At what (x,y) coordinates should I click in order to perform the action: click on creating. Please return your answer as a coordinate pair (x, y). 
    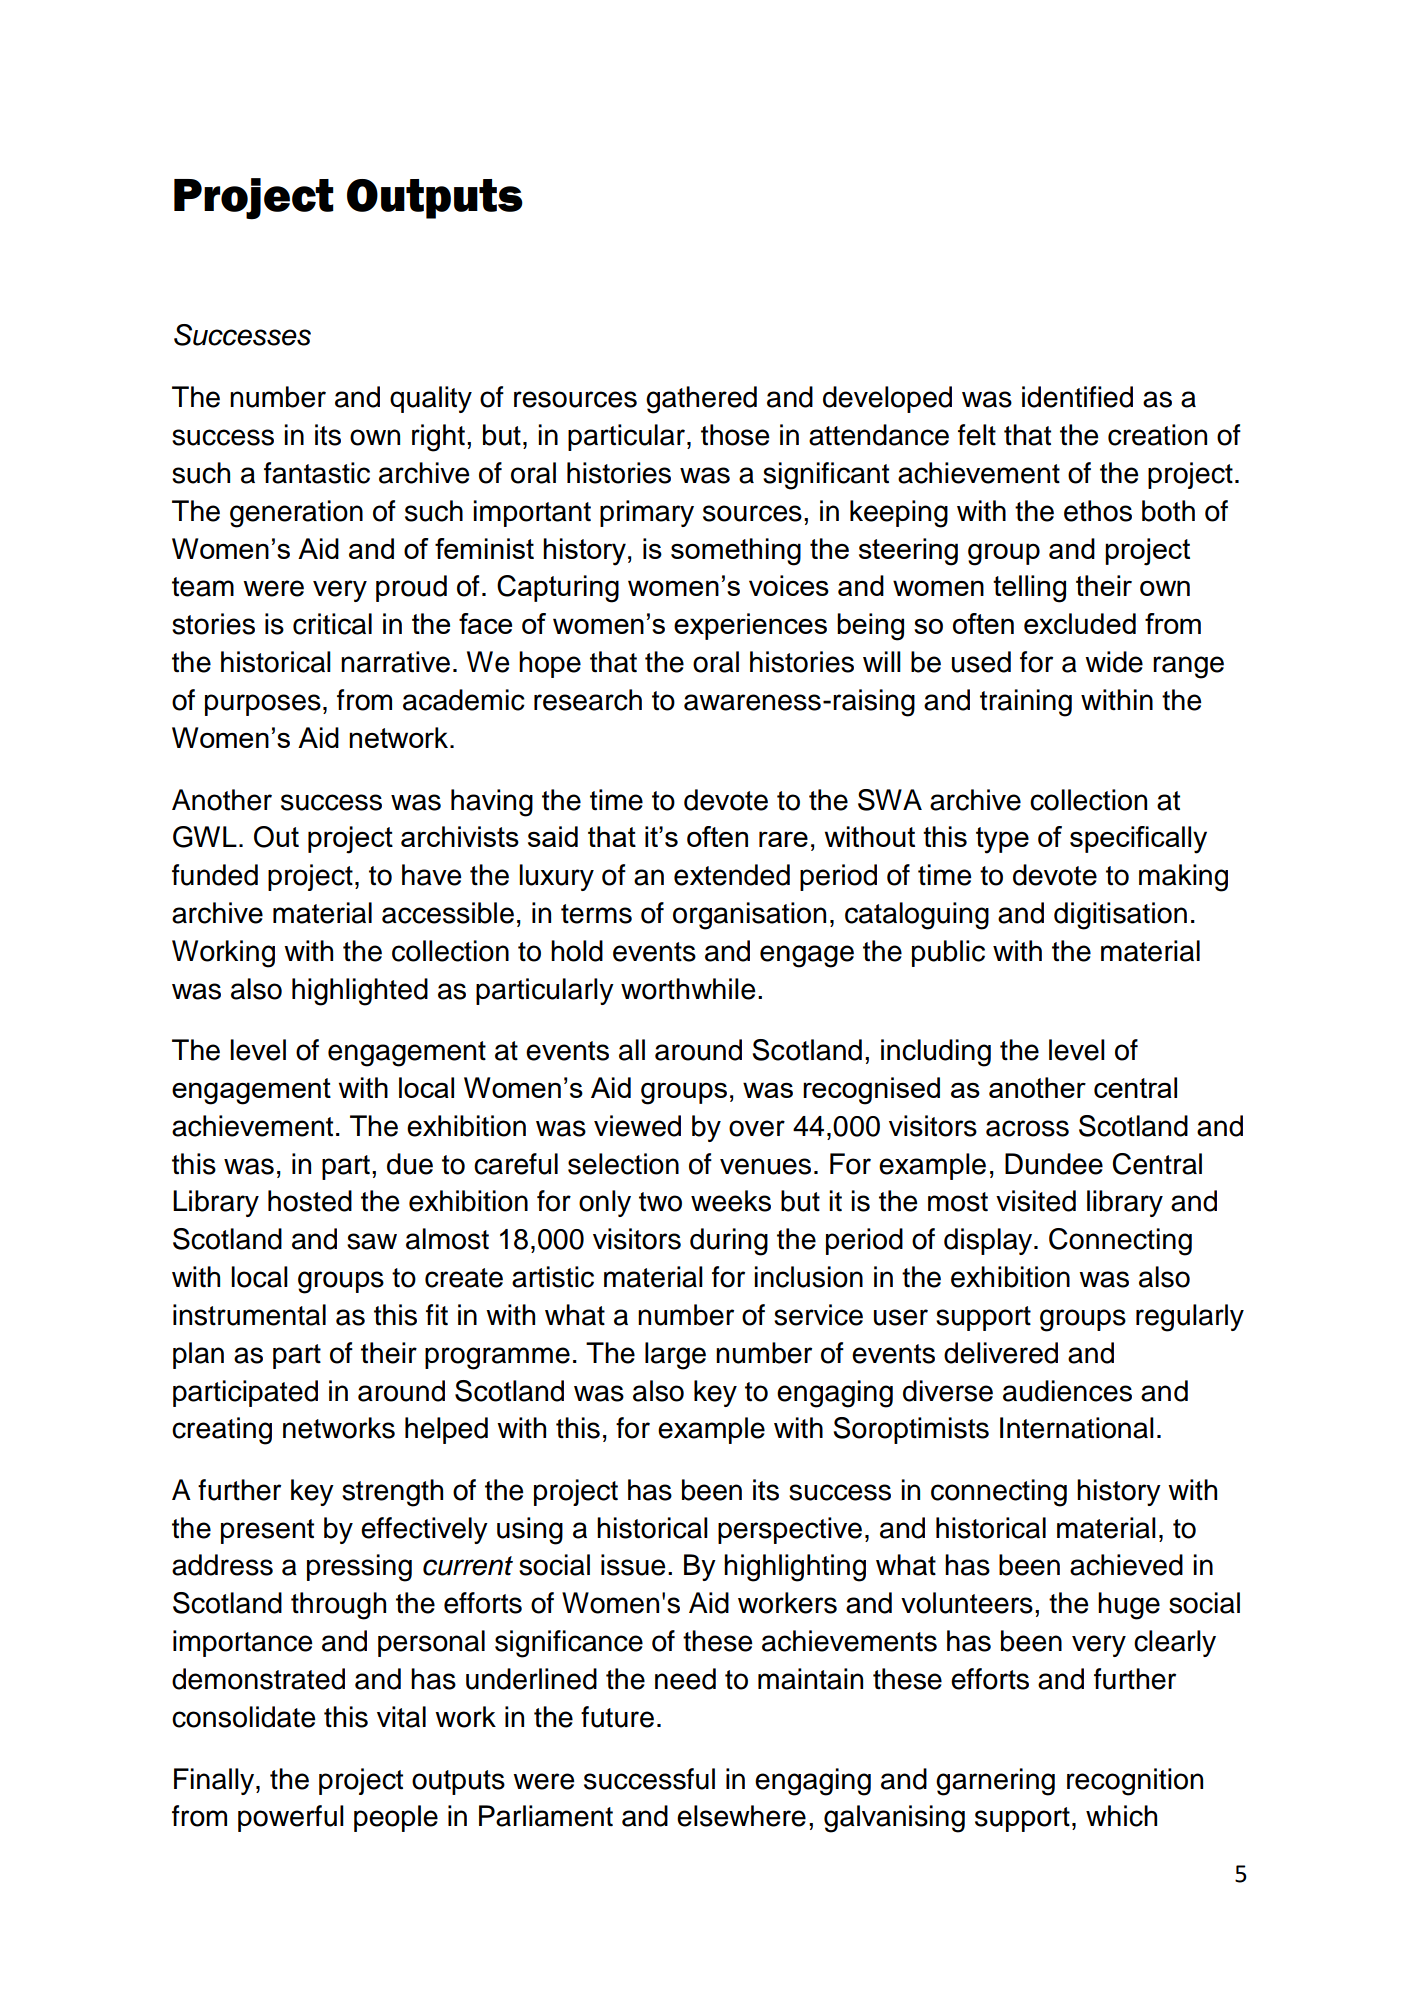
    Looking at the image, I should click on (222, 1431).
